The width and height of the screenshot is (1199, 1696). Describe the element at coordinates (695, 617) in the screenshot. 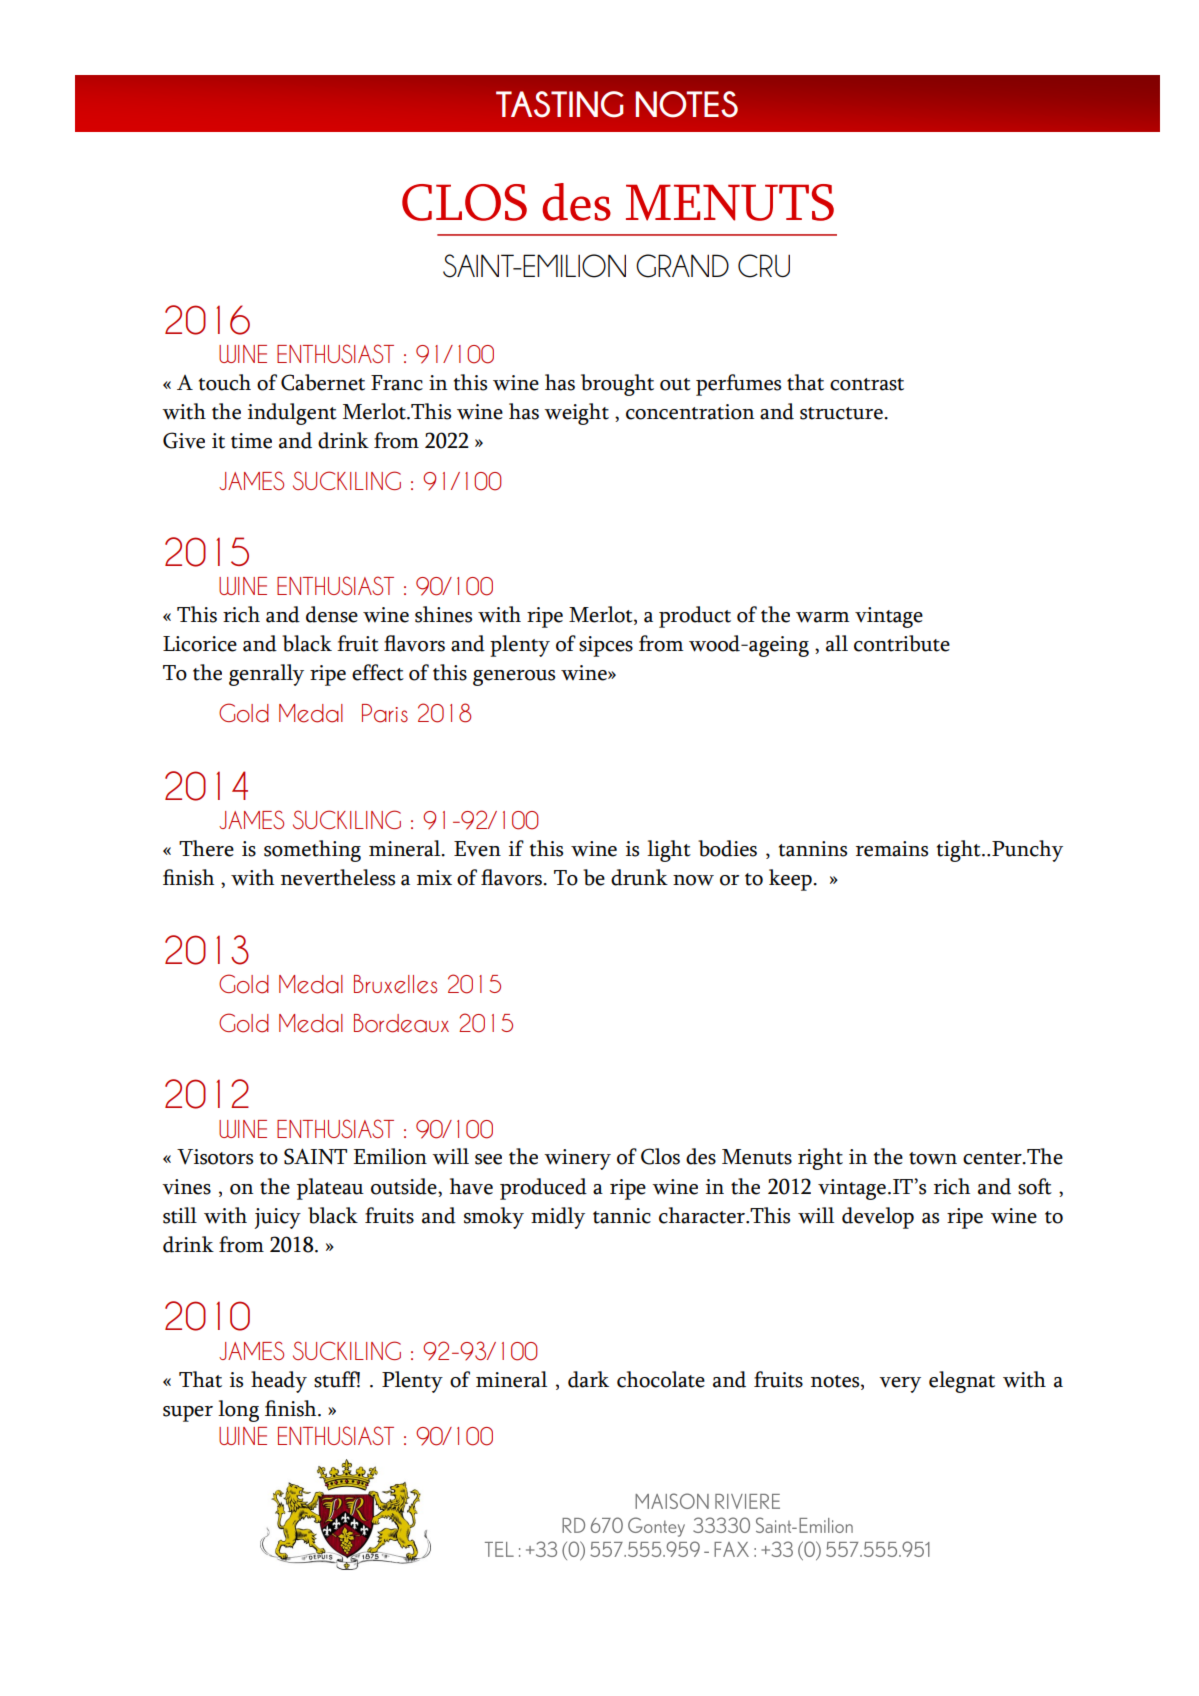

I see `product` at that location.
